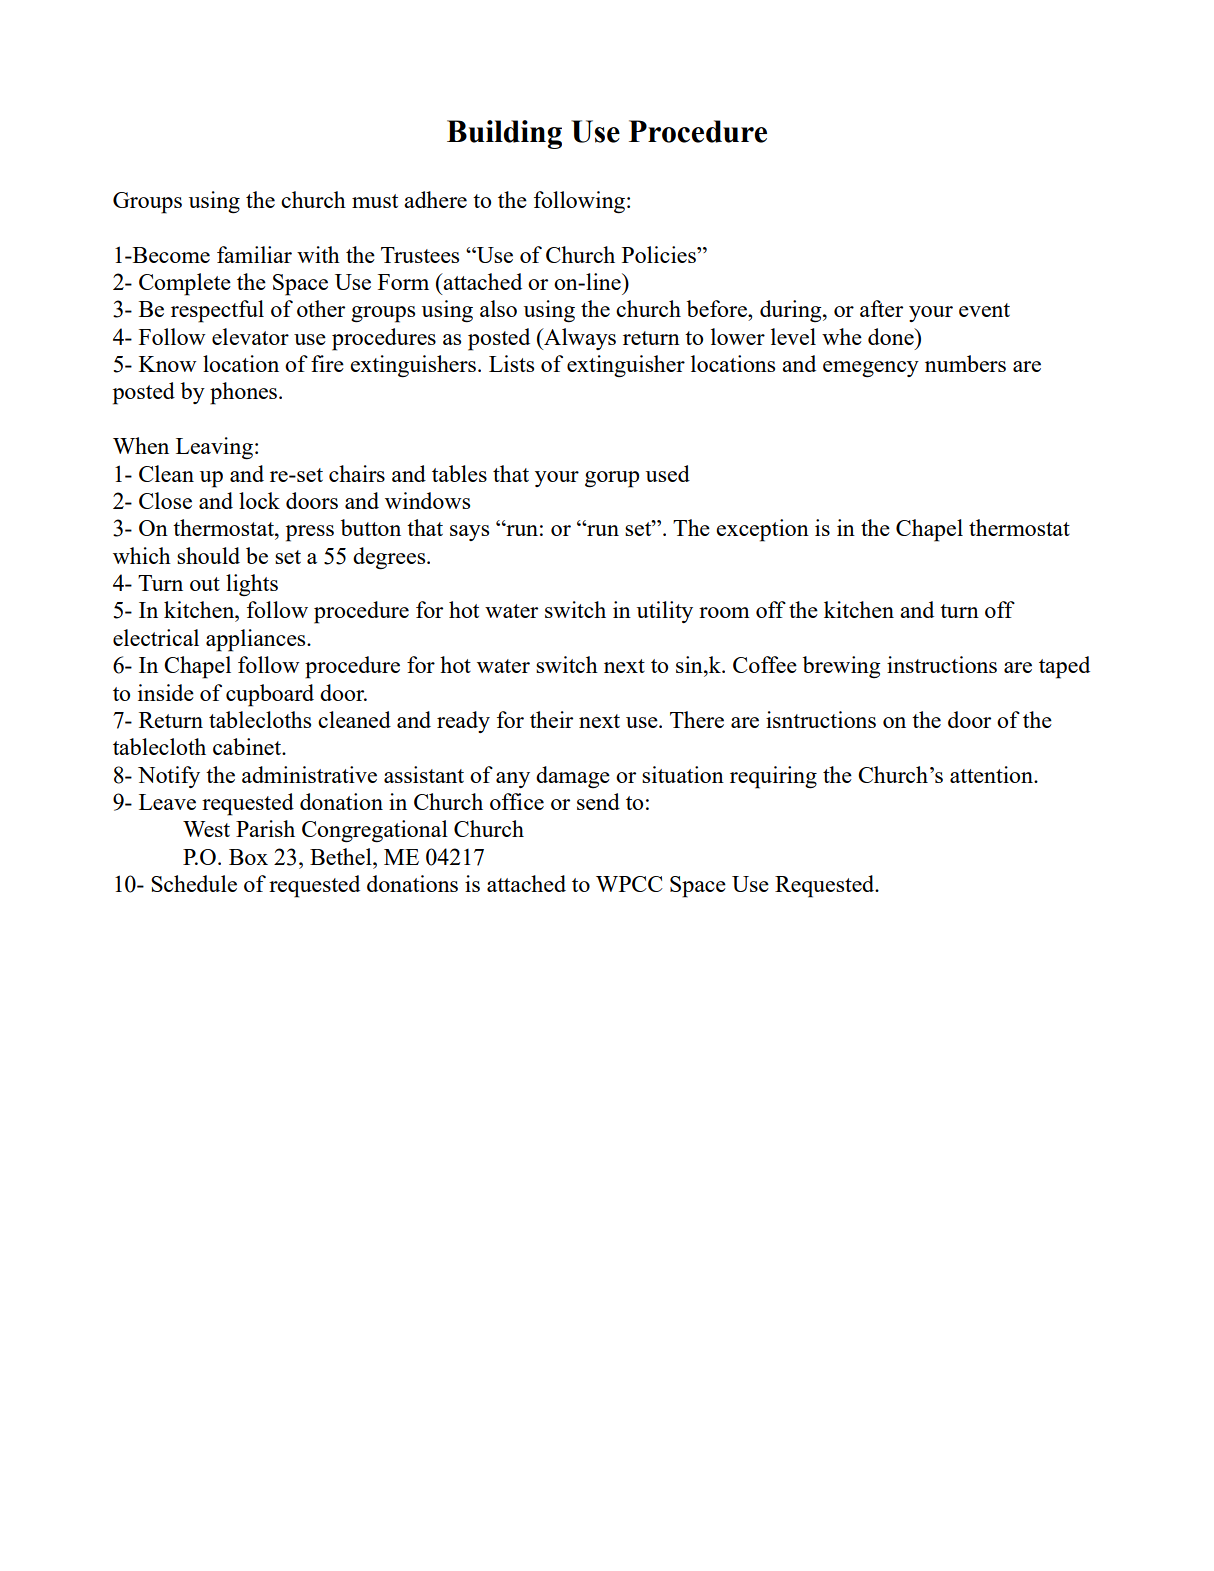 This screenshot has width=1214, height=1571. Describe the element at coordinates (660, 254) in the screenshot. I see `Policies` at that location.
